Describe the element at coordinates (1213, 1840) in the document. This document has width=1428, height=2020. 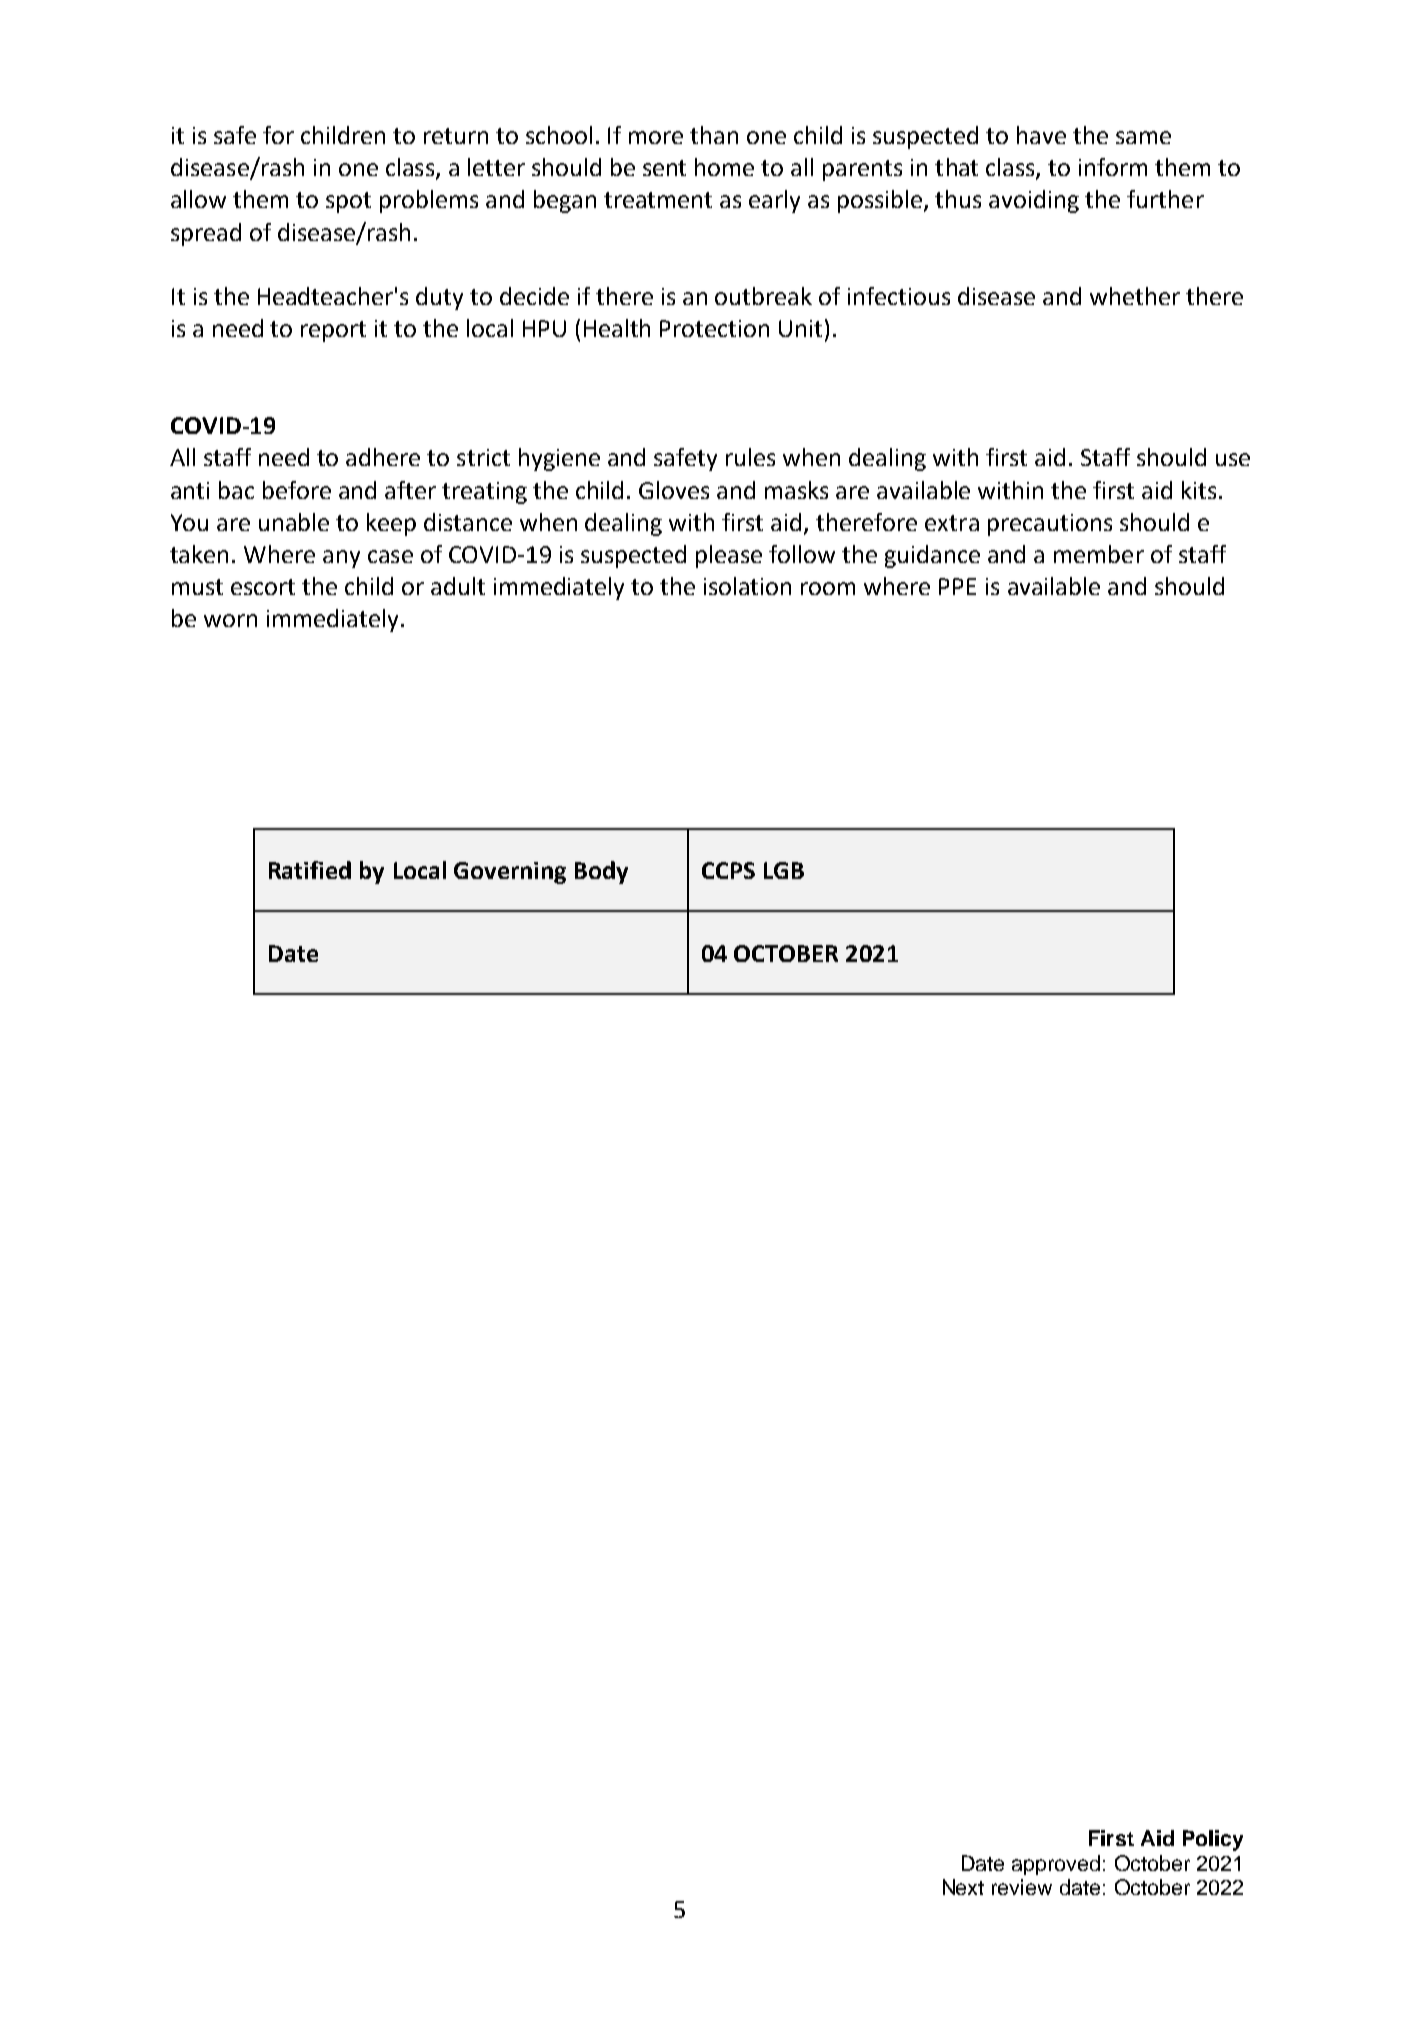
I see `Policy` at that location.
